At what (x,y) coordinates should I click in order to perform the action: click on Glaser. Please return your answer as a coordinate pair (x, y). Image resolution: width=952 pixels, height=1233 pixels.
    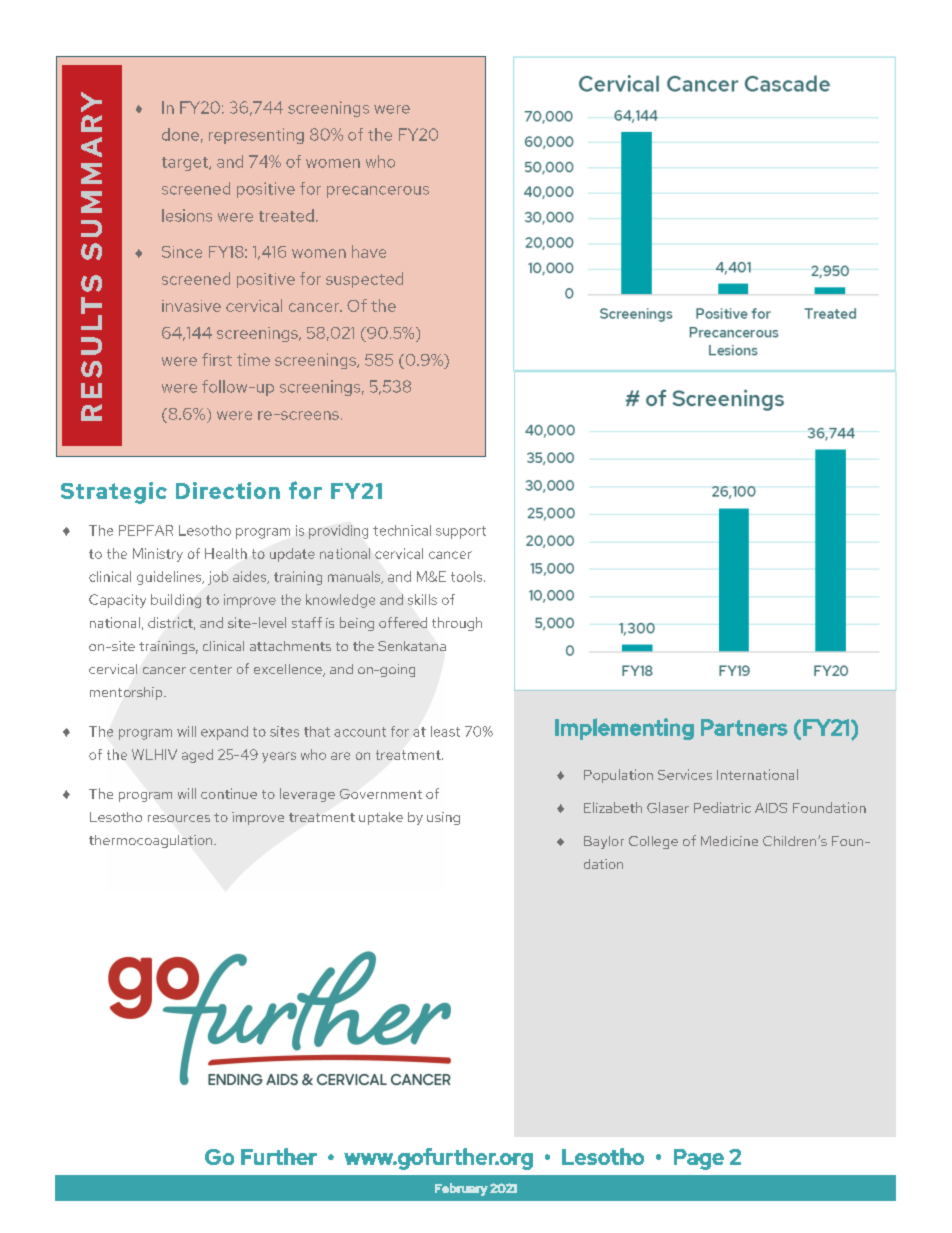
    Looking at the image, I should click on (668, 807).
